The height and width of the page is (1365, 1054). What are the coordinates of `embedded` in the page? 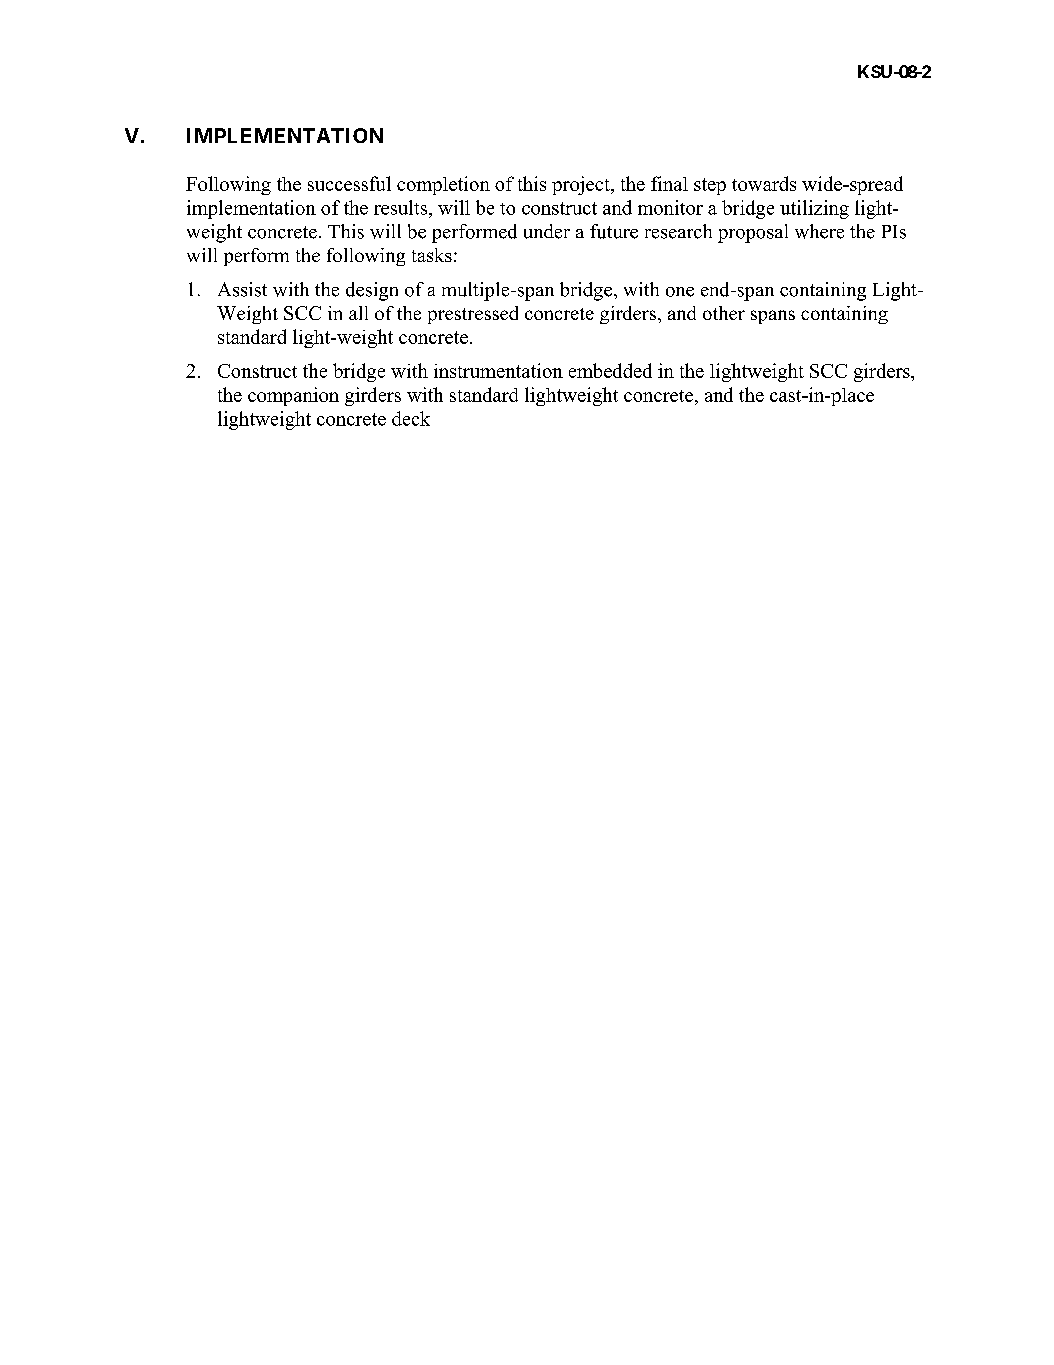 It's located at (610, 370).
